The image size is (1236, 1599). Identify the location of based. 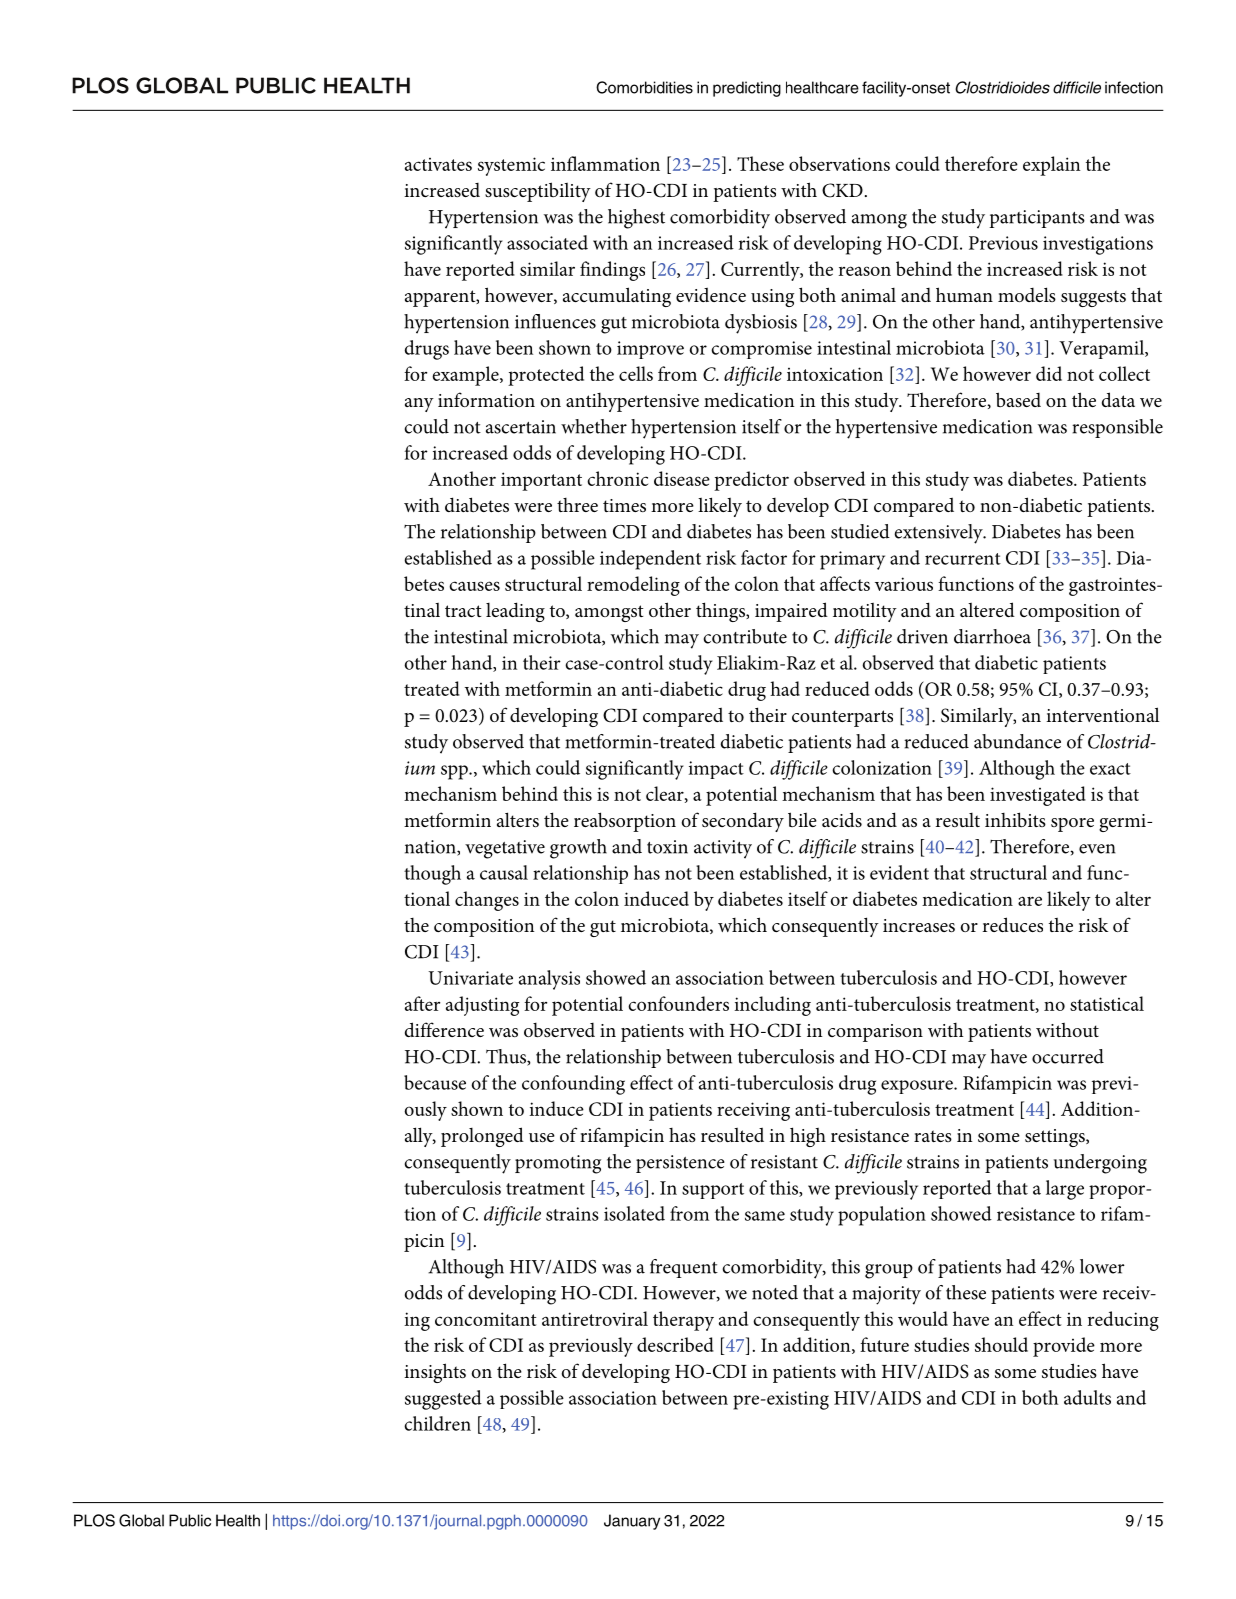
(1018, 399).
